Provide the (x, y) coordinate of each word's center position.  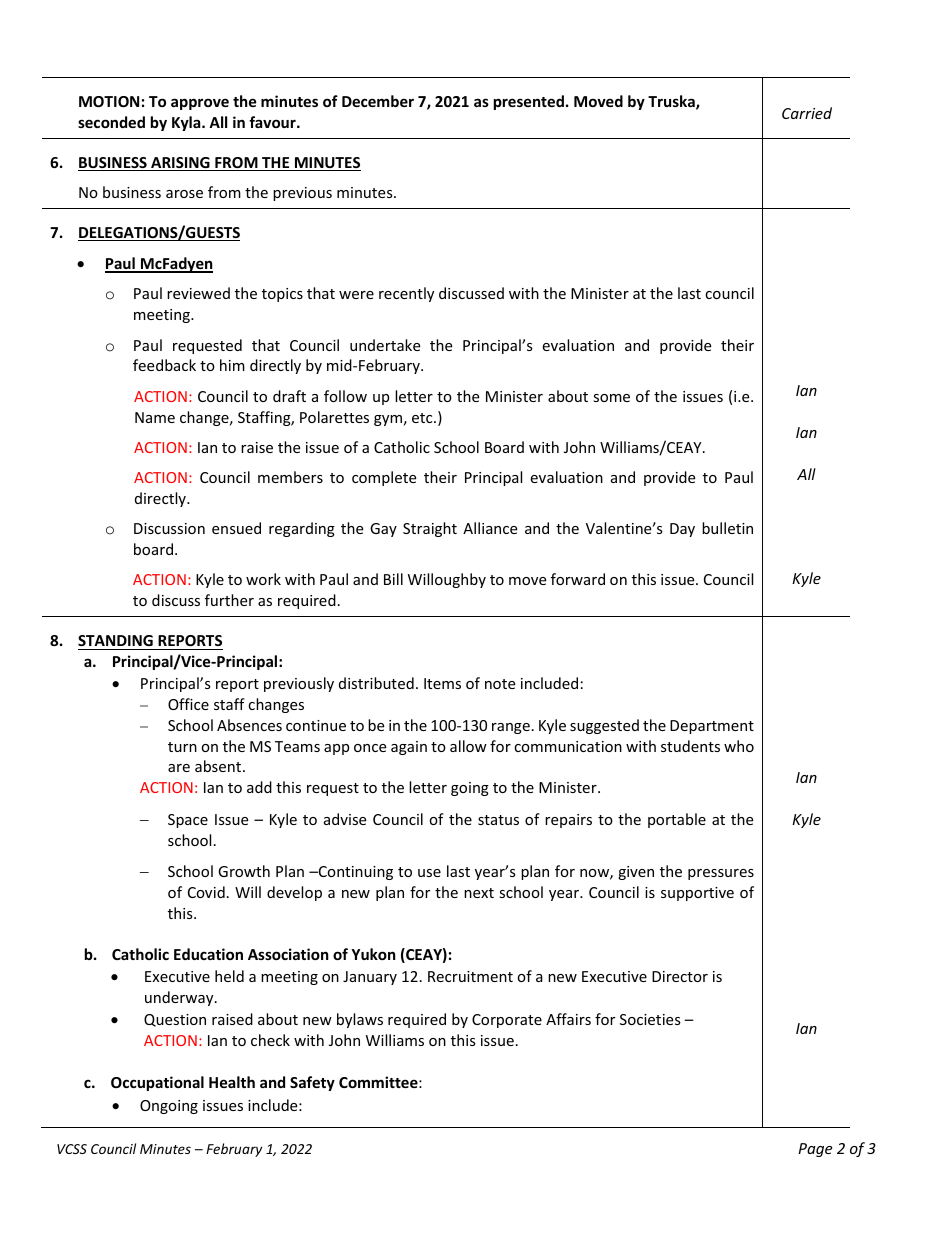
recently (406, 294)
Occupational (157, 1083)
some (611, 398)
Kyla (187, 123)
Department (712, 727)
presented (529, 102)
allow (468, 746)
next (479, 893)
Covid (206, 892)
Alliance (490, 528)
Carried (807, 113)
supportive (697, 894)
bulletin (727, 528)
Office (188, 704)
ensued (236, 528)
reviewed (198, 293)
